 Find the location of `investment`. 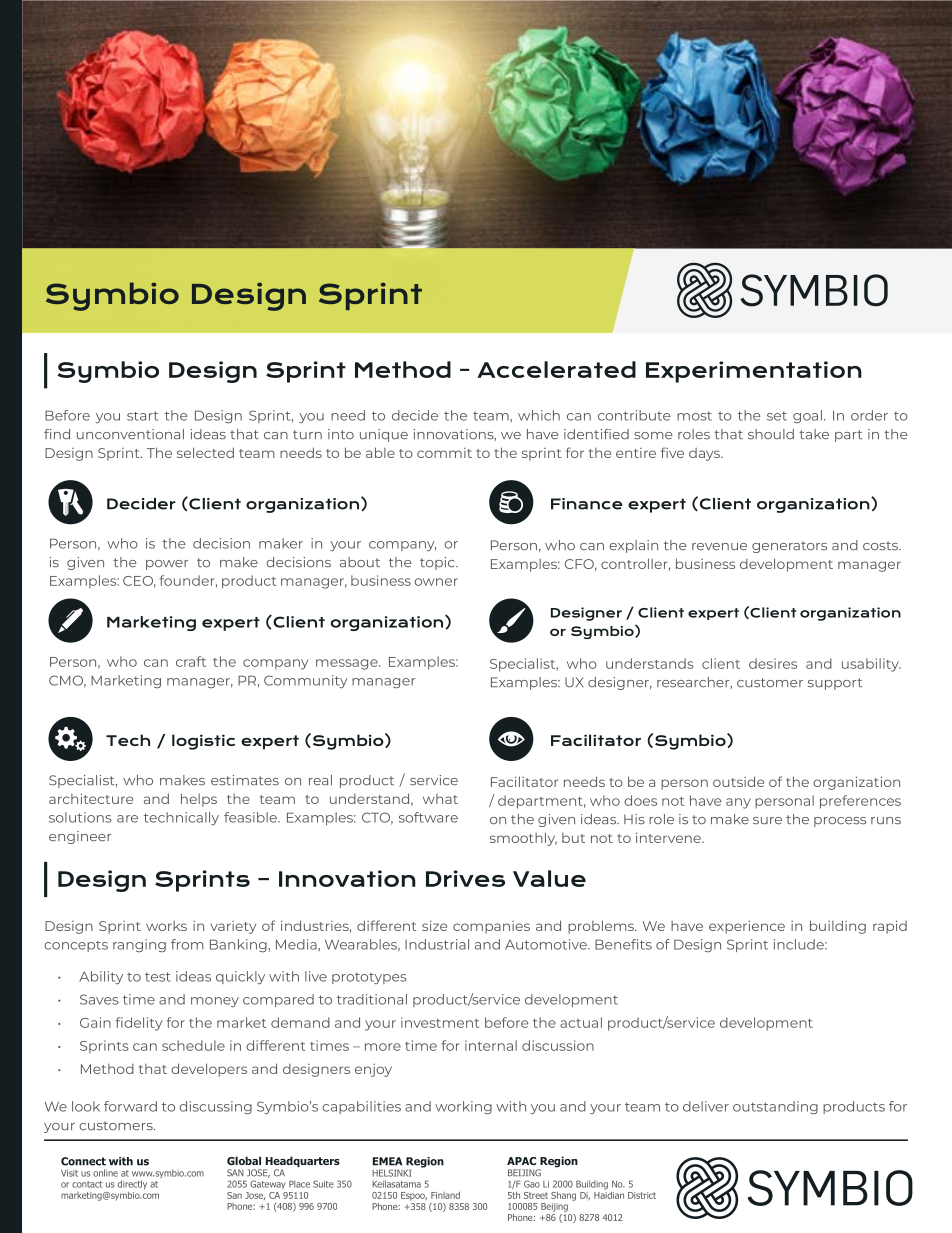

investment is located at coordinates (440, 1022).
